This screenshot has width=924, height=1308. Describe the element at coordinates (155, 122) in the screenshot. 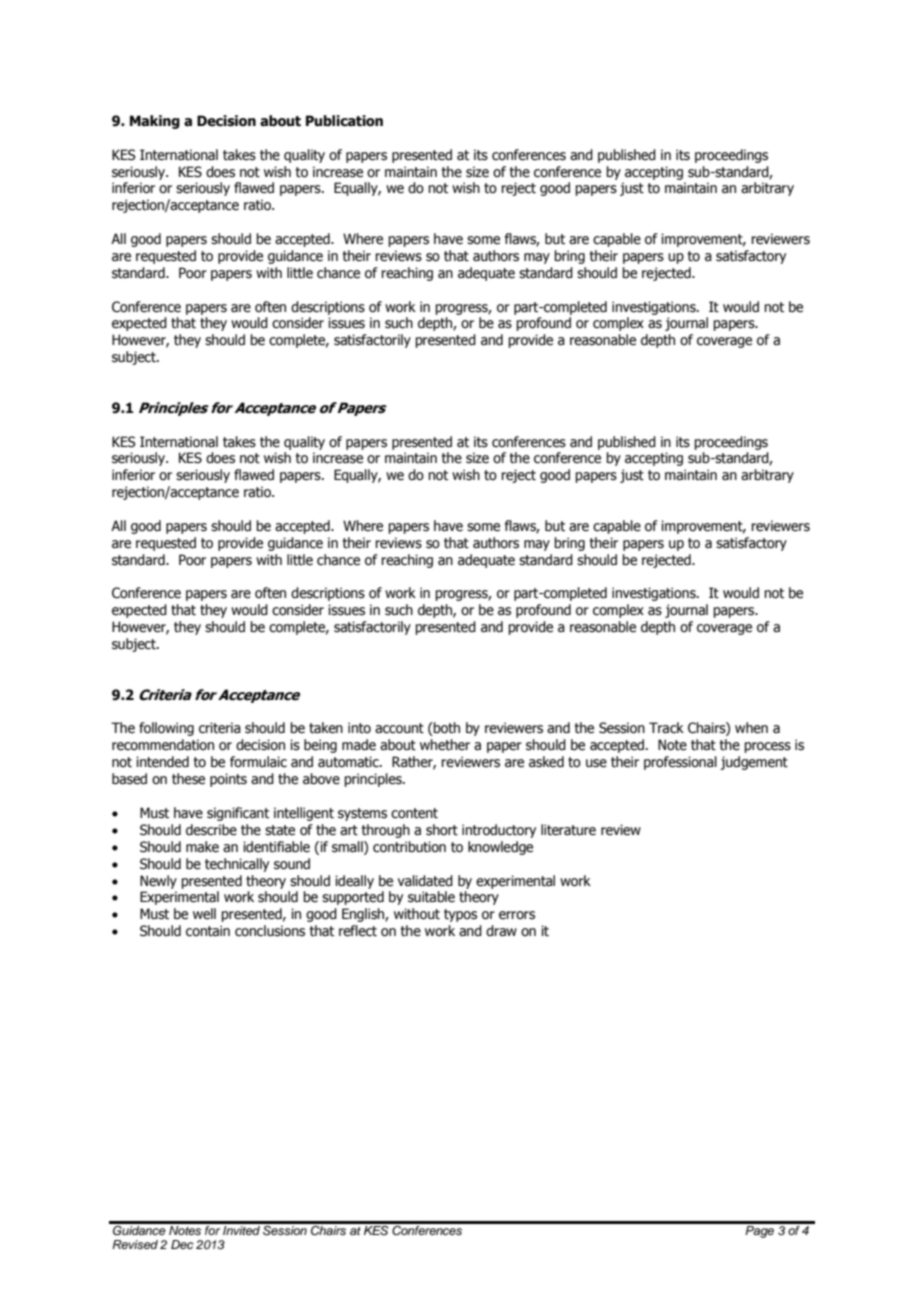

I see `Making` at that location.
